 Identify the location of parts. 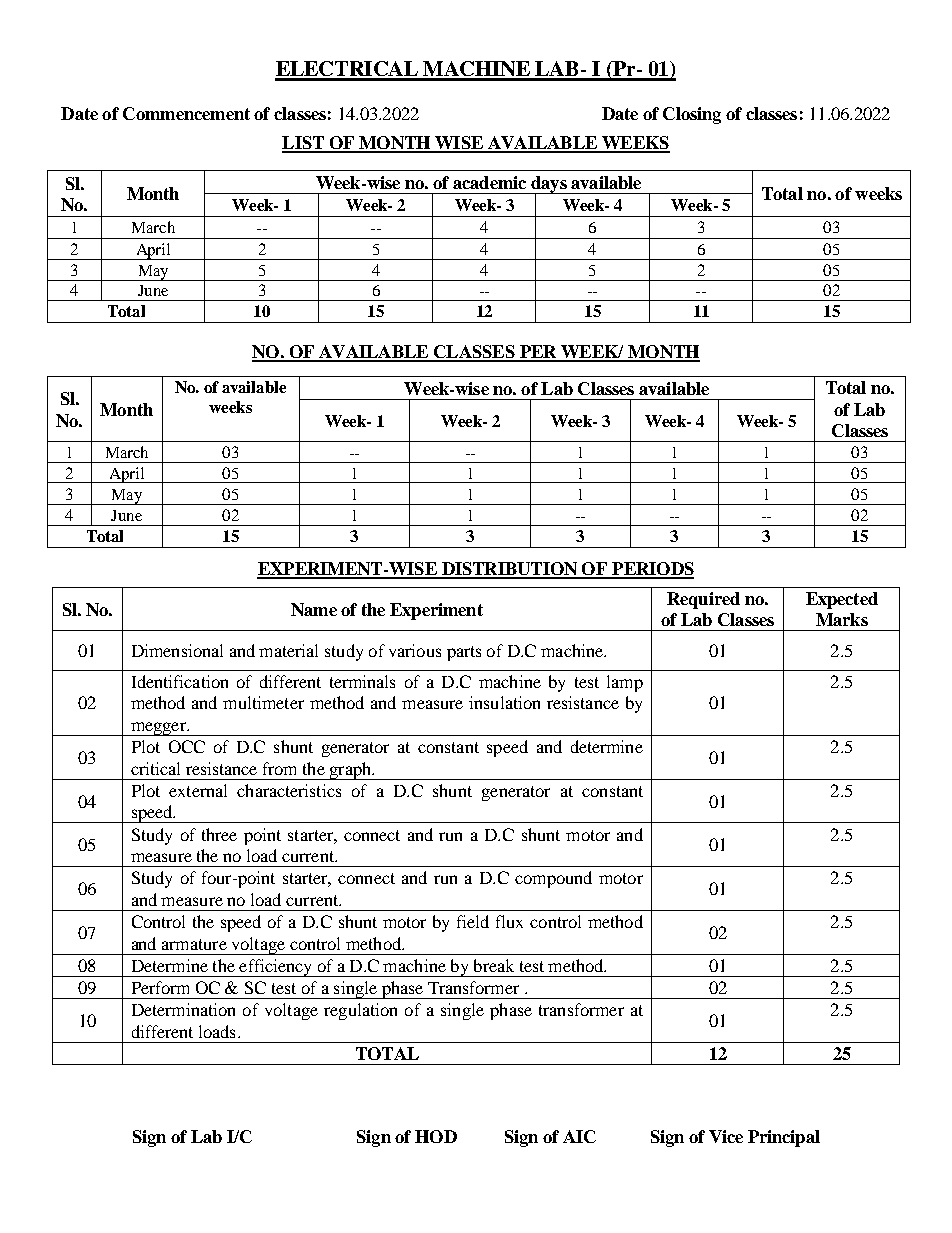
(464, 653).
